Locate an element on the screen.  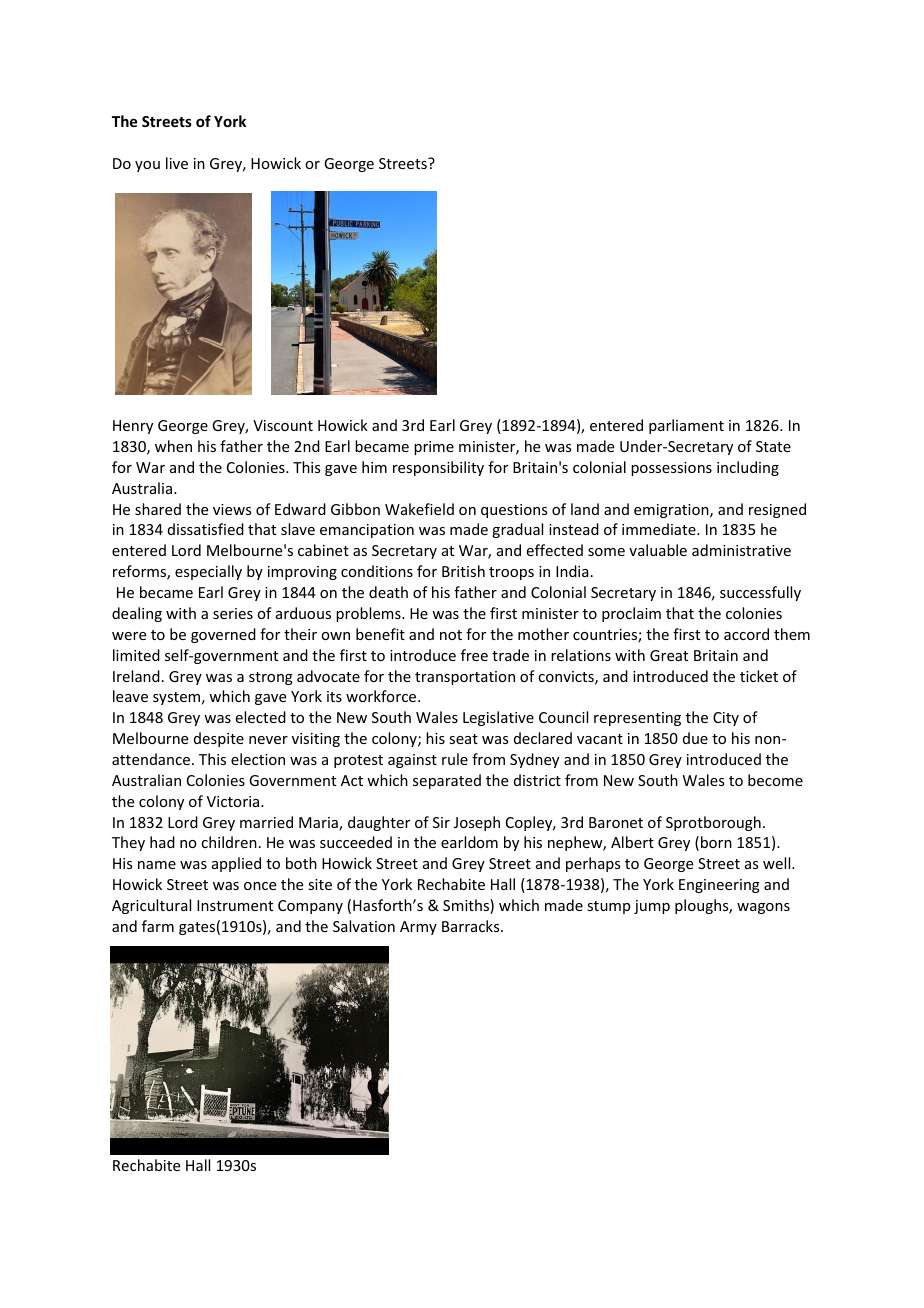
live is located at coordinates (177, 163).
